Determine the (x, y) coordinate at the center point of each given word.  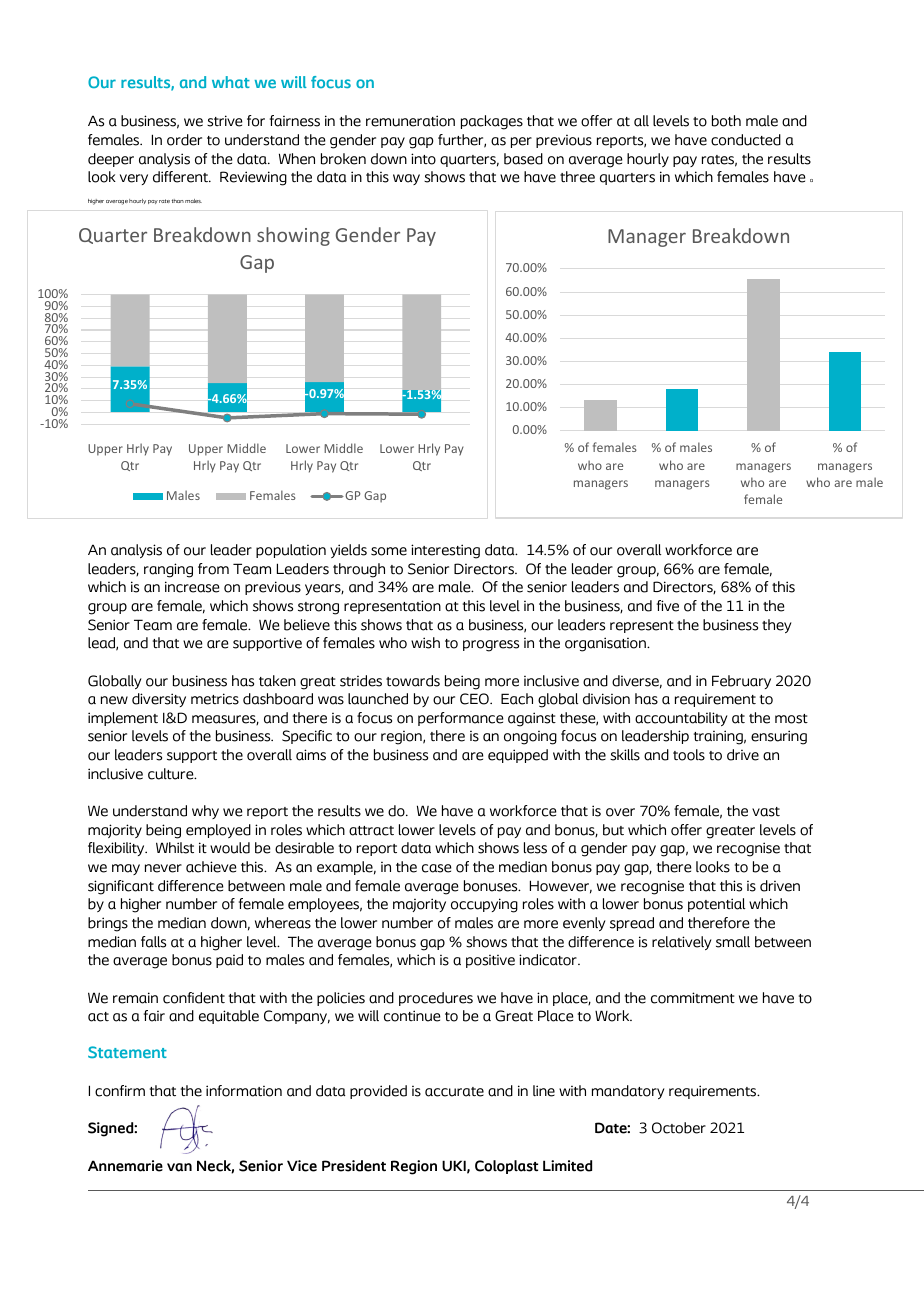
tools (689, 755)
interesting (445, 551)
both (726, 121)
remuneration (410, 121)
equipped (518, 756)
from (213, 569)
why (205, 812)
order (184, 140)
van (179, 1167)
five (668, 606)
